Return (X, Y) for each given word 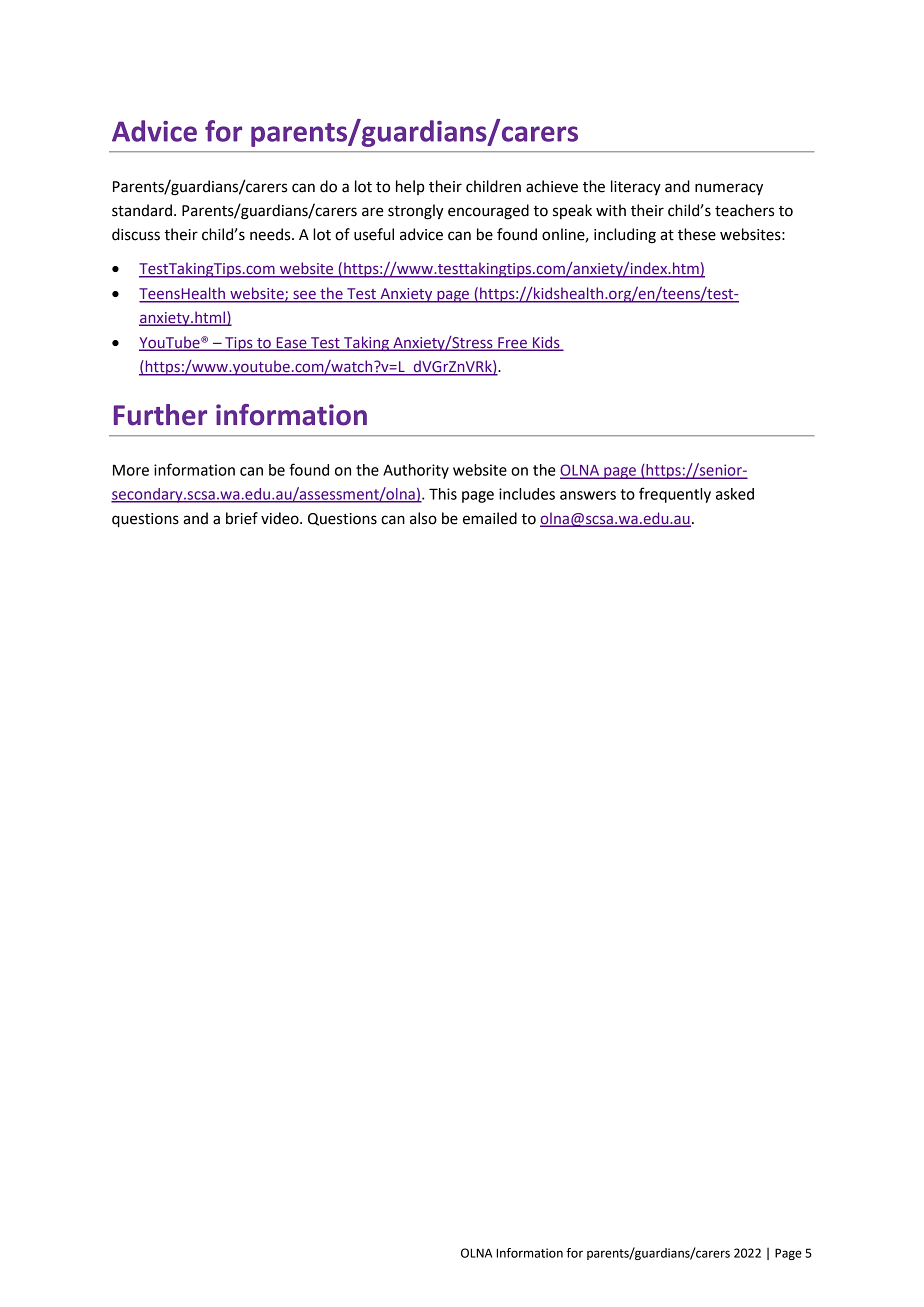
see (304, 296)
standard (142, 210)
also (423, 518)
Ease (291, 344)
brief (242, 518)
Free (512, 344)
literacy (636, 187)
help (410, 187)
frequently (675, 495)
